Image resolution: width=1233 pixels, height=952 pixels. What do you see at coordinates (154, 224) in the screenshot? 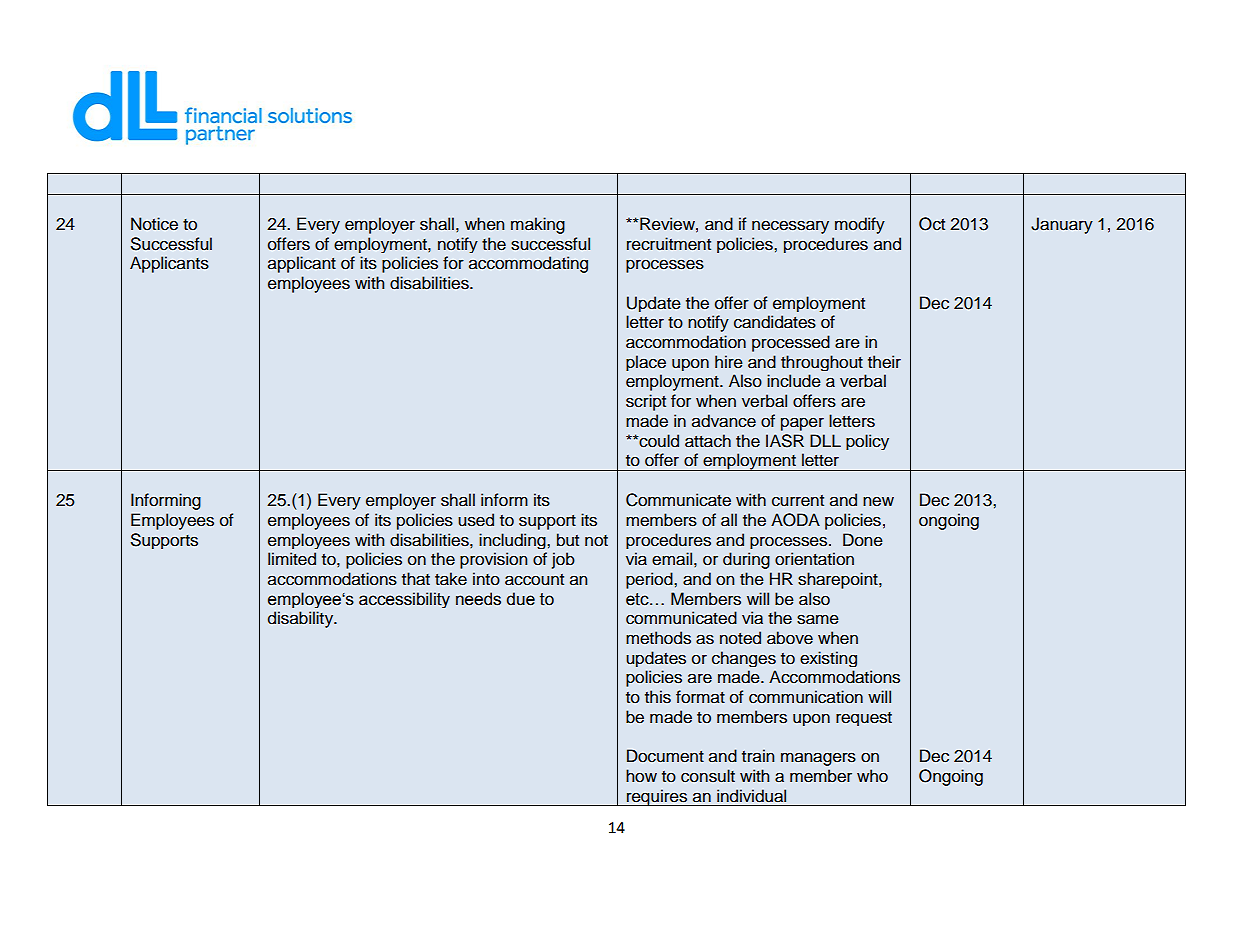
I see `Notice` at bounding box center [154, 224].
